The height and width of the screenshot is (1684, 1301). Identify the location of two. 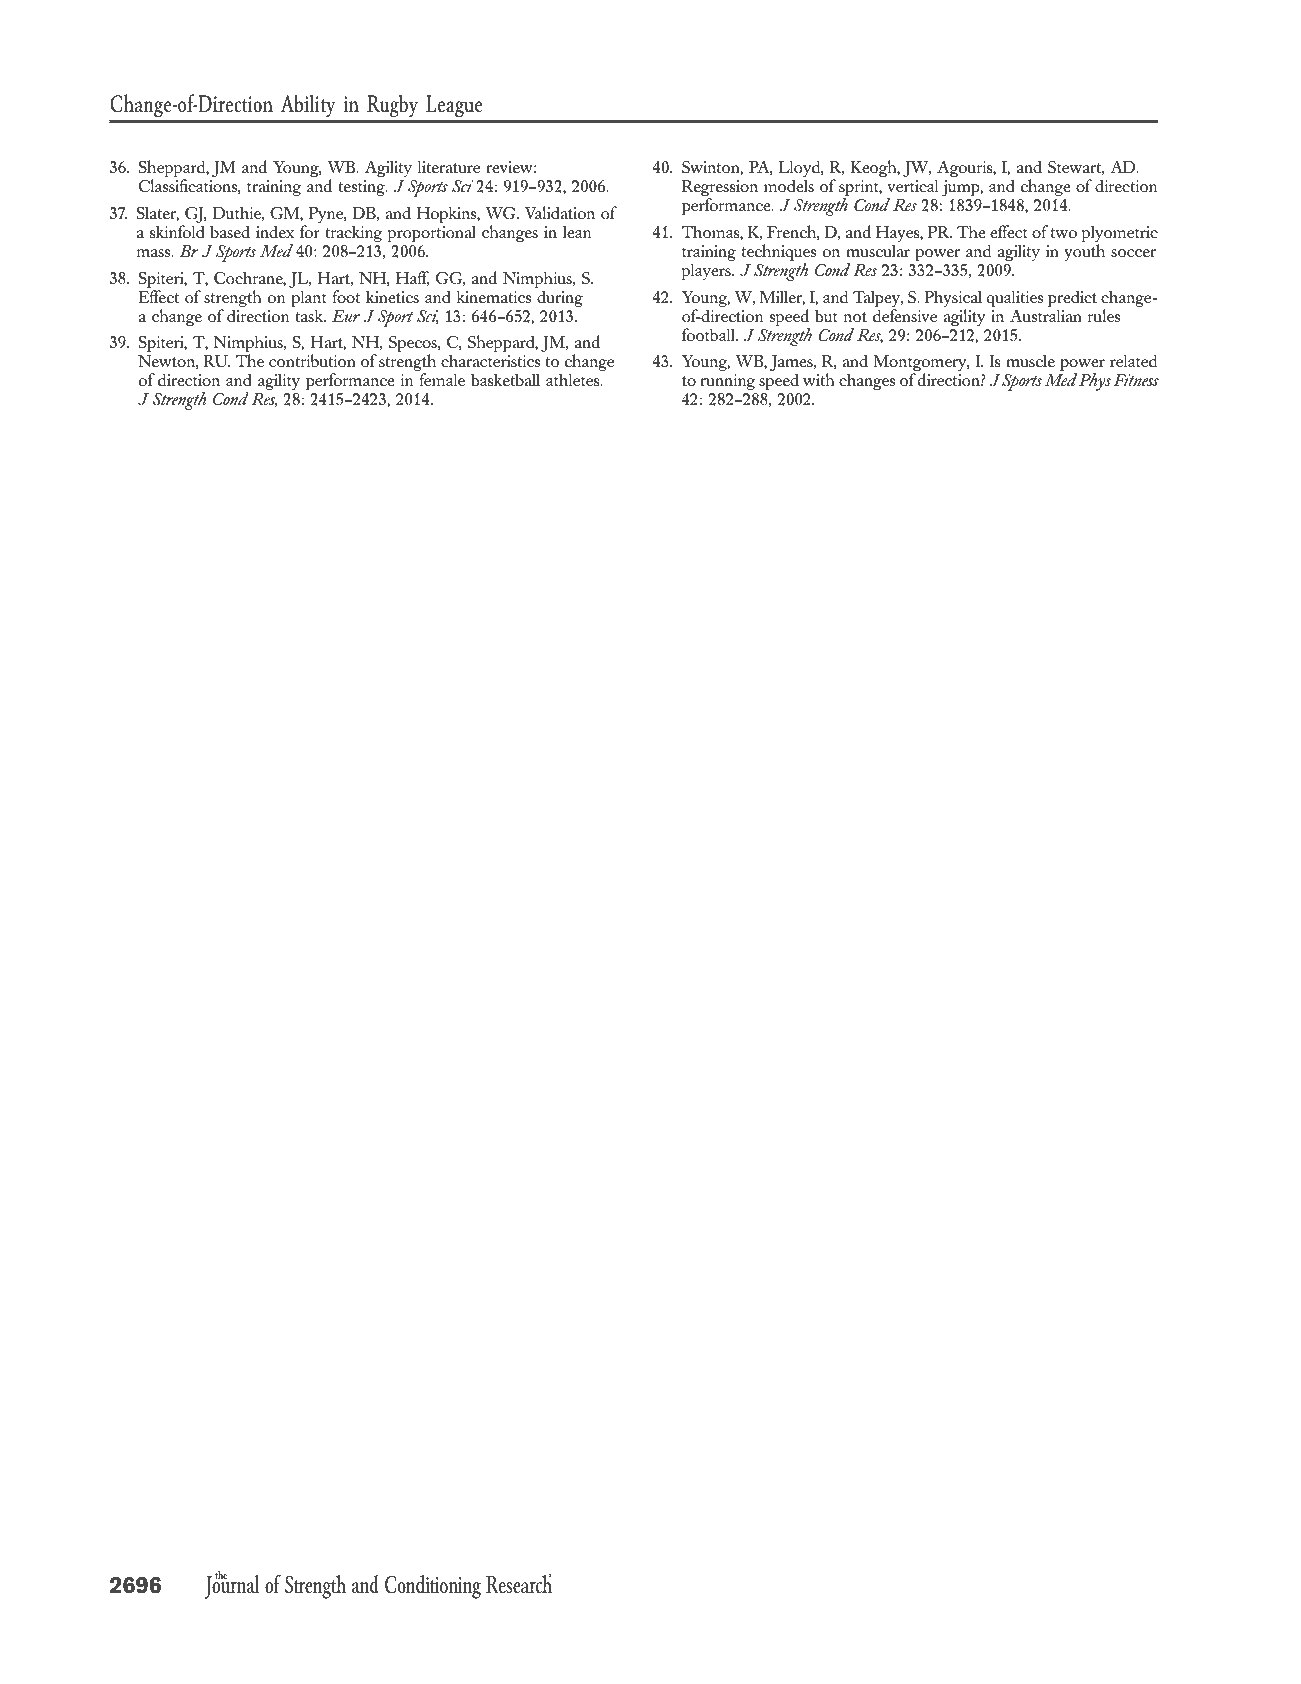
(1064, 233).
